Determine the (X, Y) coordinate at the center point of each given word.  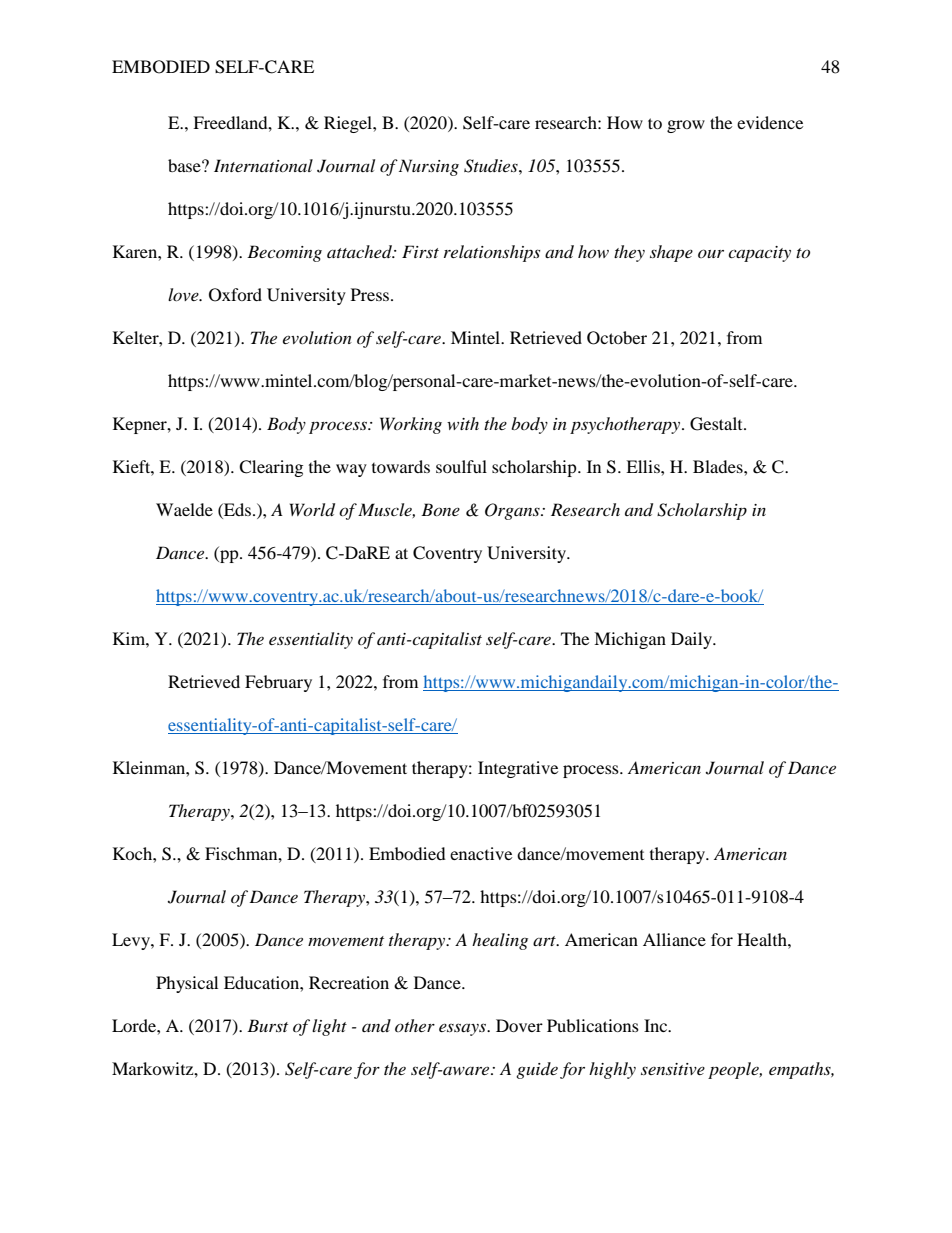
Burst (267, 1025)
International (263, 165)
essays (463, 1029)
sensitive (673, 1069)
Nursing (429, 167)
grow (686, 126)
